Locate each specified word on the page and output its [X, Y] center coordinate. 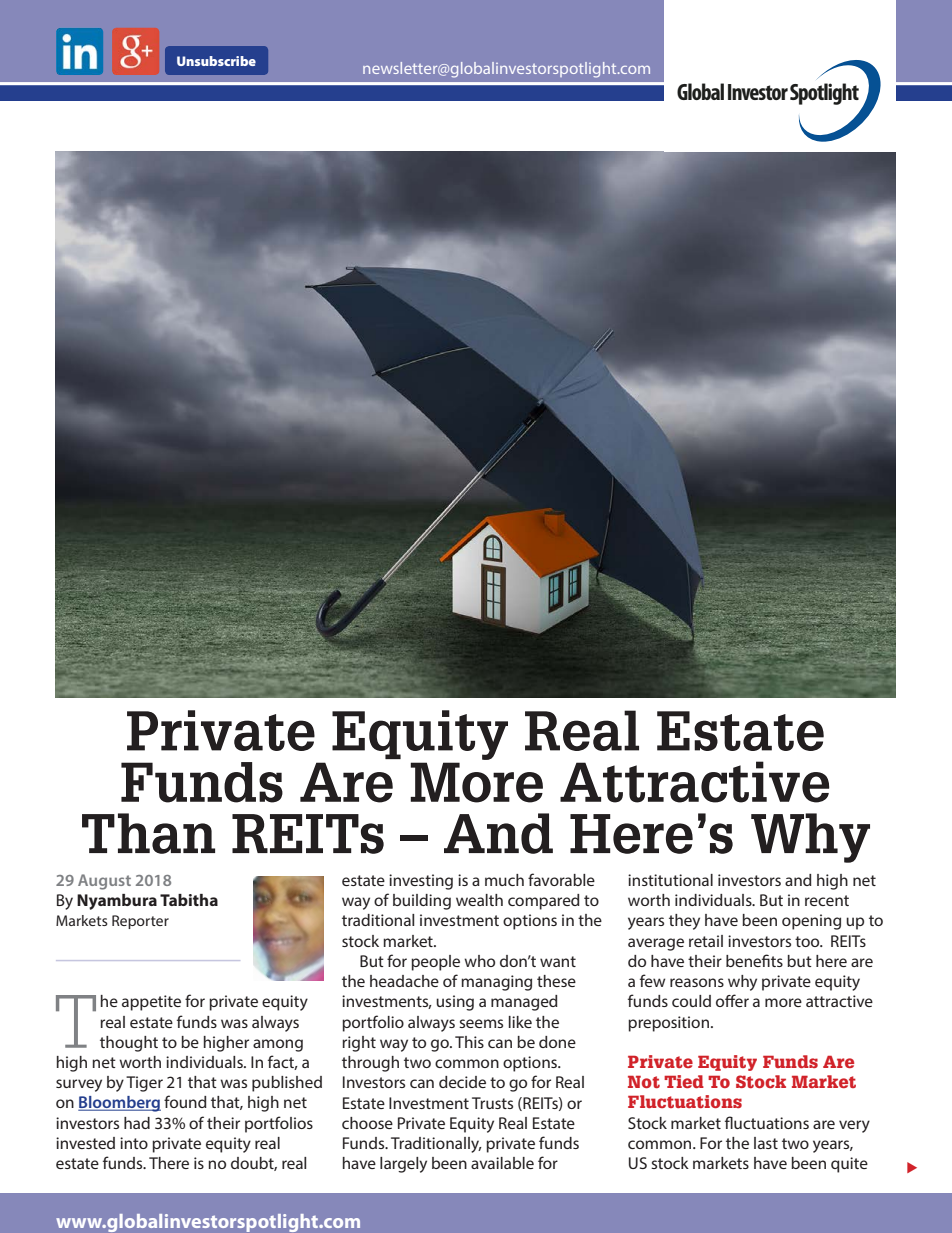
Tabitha [189, 900]
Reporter [140, 922]
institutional [670, 880]
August [104, 882]
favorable [561, 879]
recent [827, 900]
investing [421, 882]
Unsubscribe [216, 61]
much [504, 880]
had [137, 1123]
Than [148, 833]
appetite [151, 1003]
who [479, 961]
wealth [479, 900]
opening [811, 922]
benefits [754, 960]
